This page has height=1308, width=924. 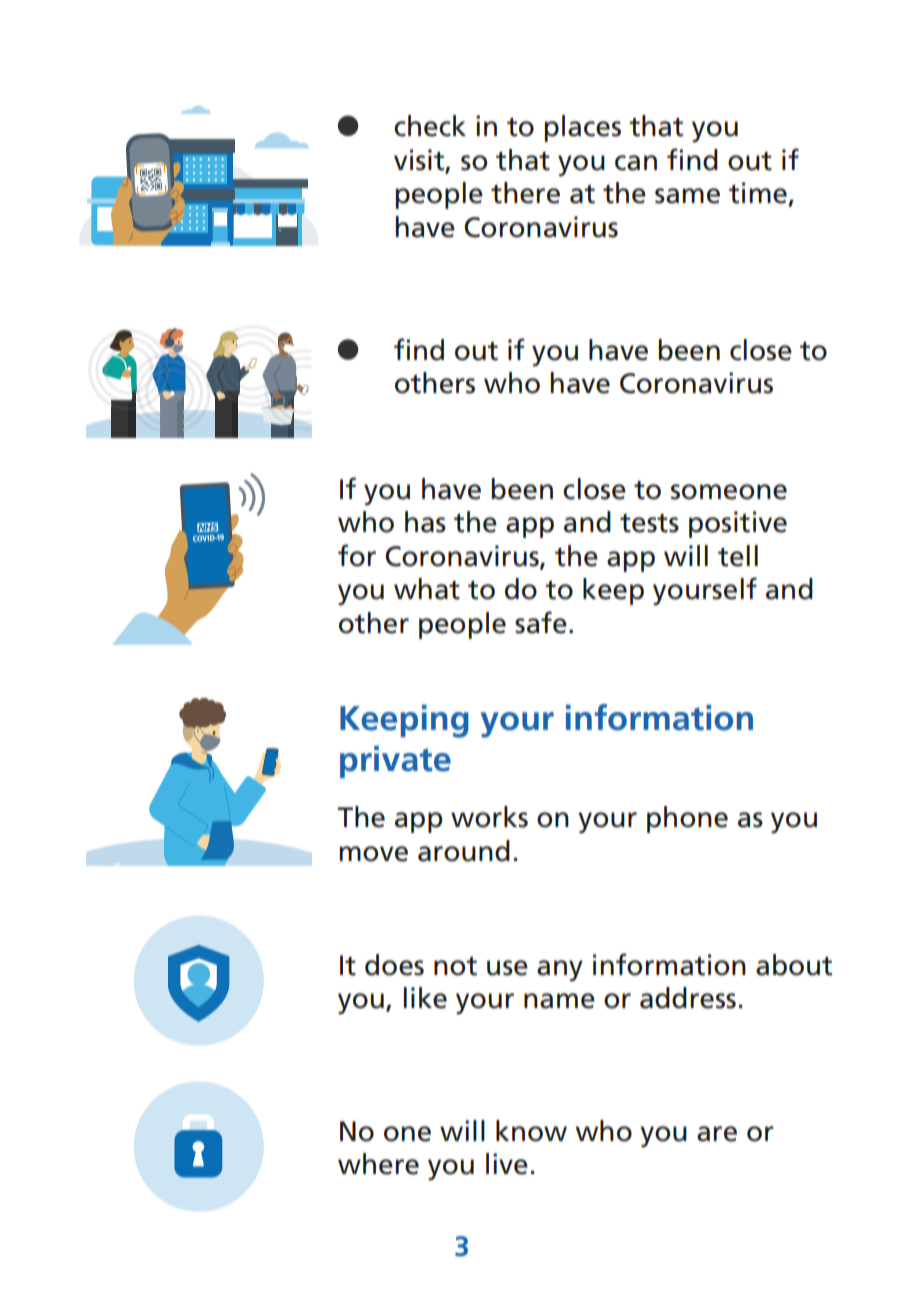 I want to click on are, so click(x=717, y=1134).
